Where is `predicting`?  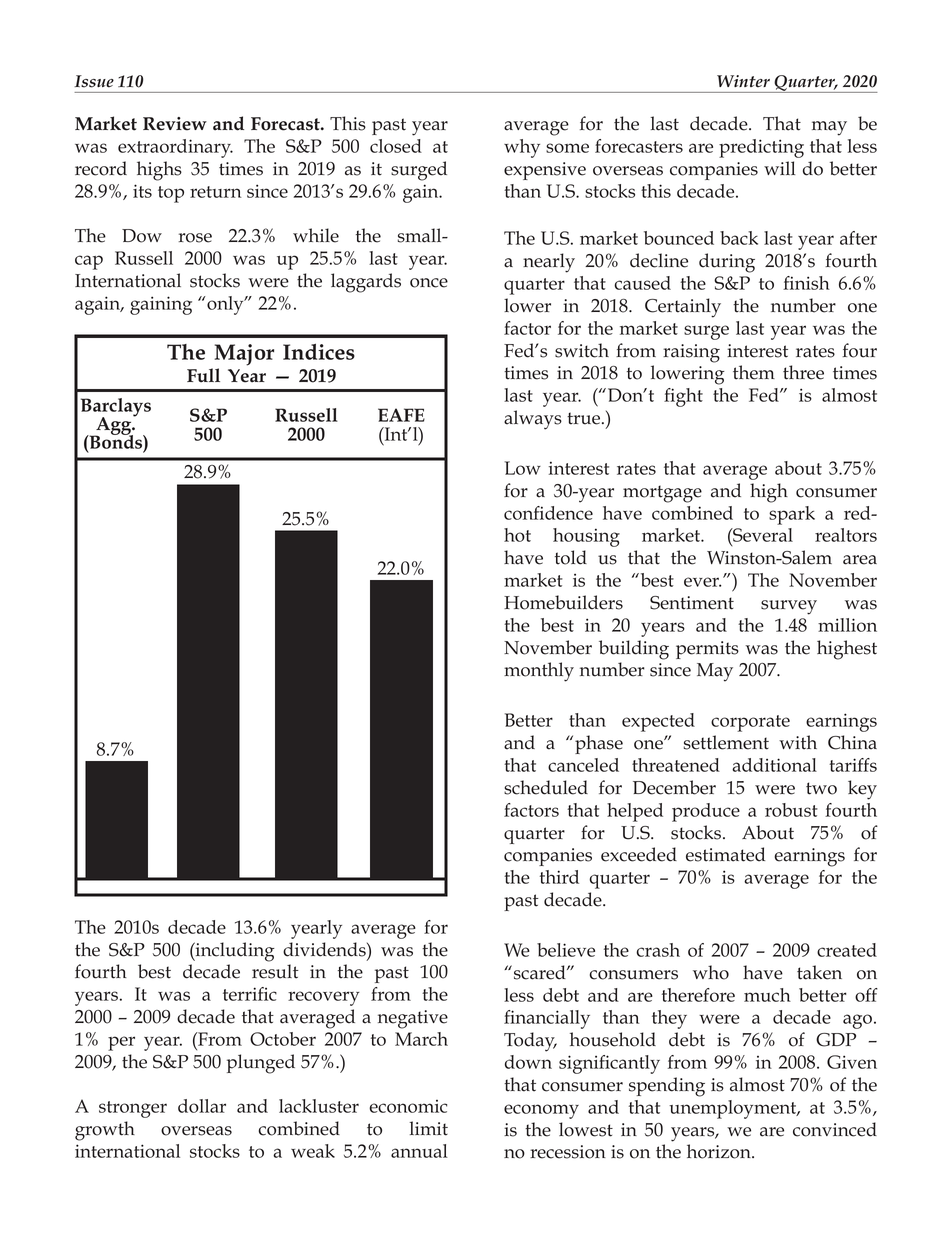
predicting is located at coordinates (761, 148).
